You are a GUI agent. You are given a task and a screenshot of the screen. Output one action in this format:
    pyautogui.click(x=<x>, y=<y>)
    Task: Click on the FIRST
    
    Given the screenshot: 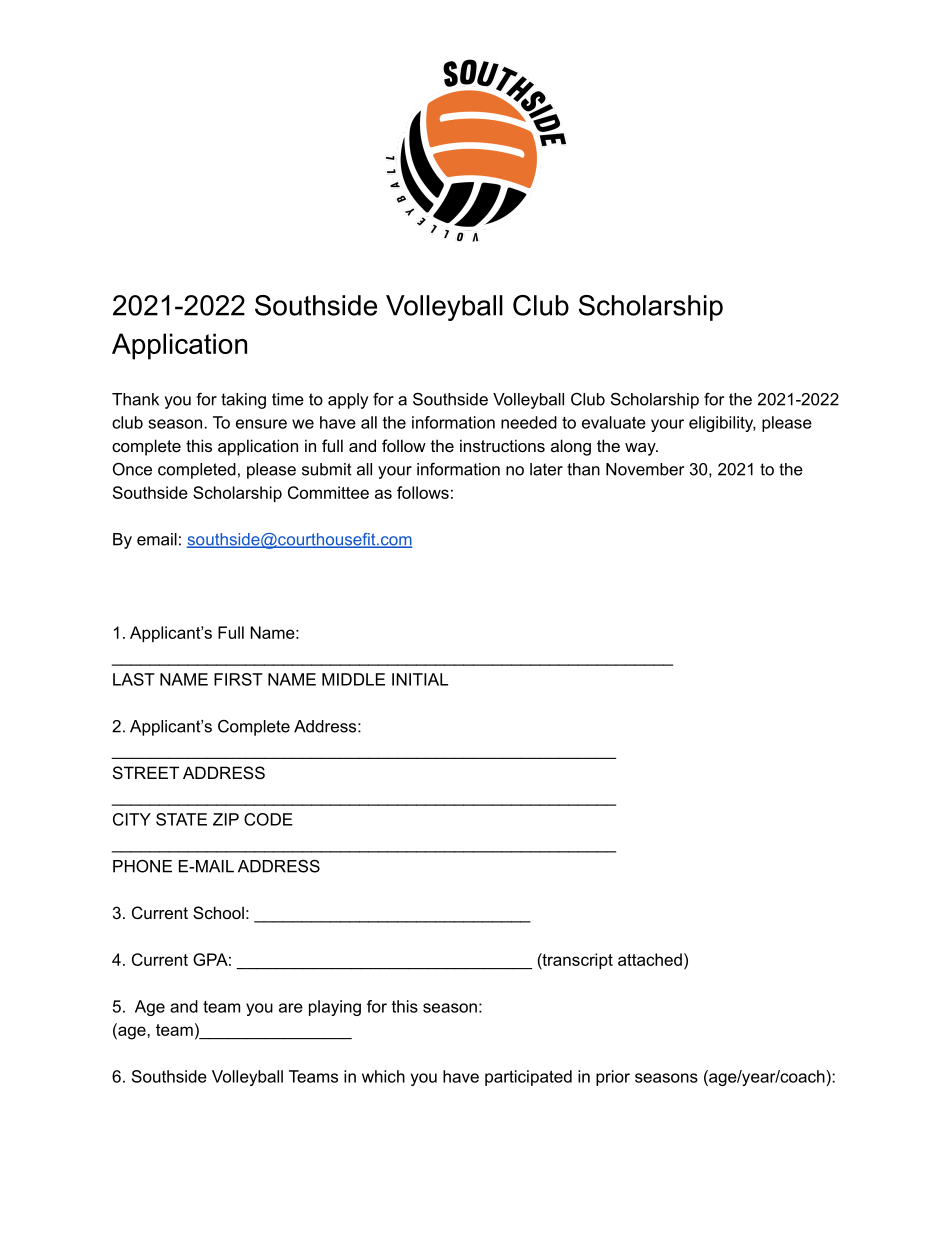 What is the action you would take?
    pyautogui.click(x=238, y=679)
